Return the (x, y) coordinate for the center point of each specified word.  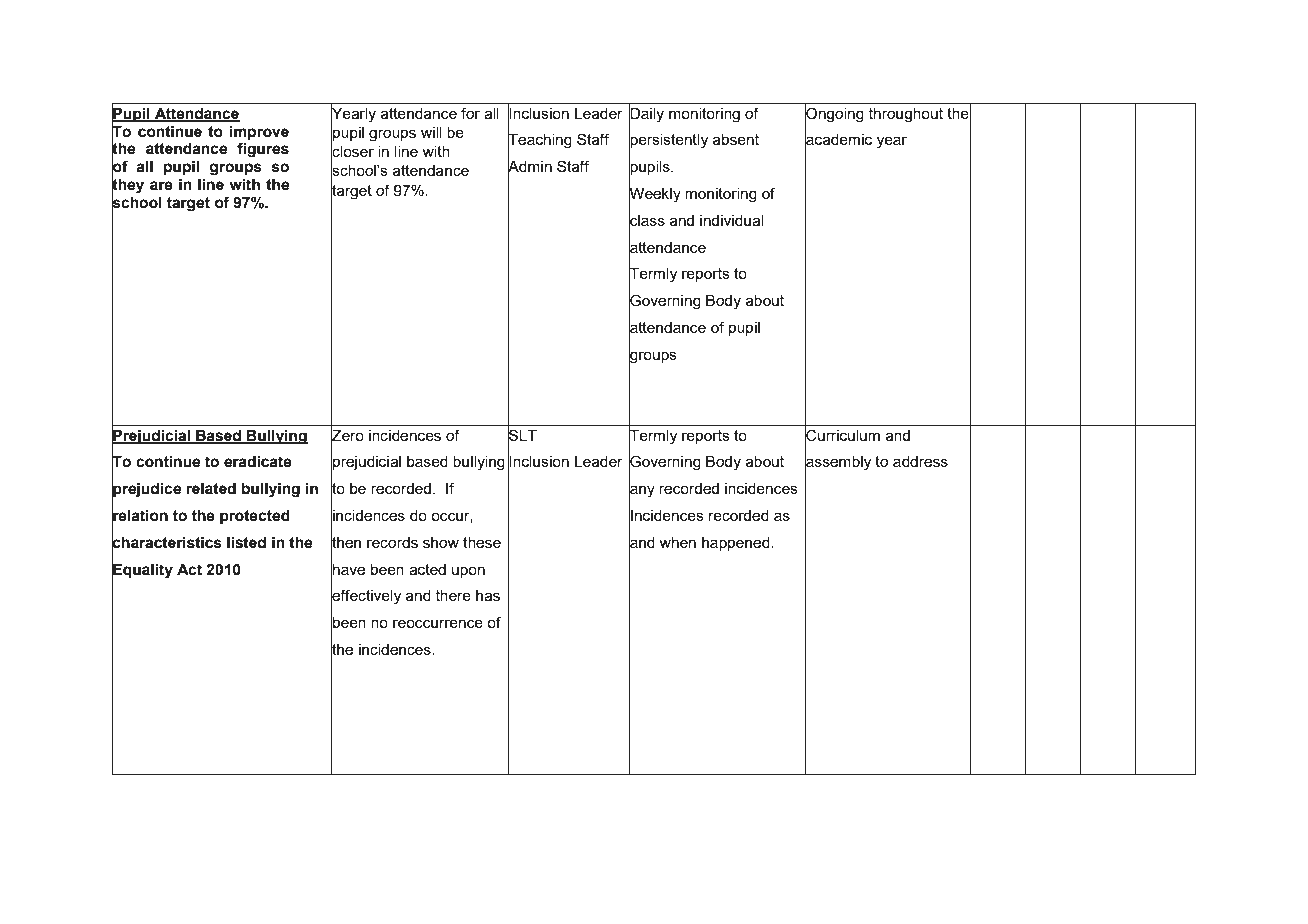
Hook (149, 859)
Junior (197, 859)
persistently (668, 141)
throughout (906, 115)
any (642, 492)
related (211, 489)
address (920, 461)
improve (259, 133)
